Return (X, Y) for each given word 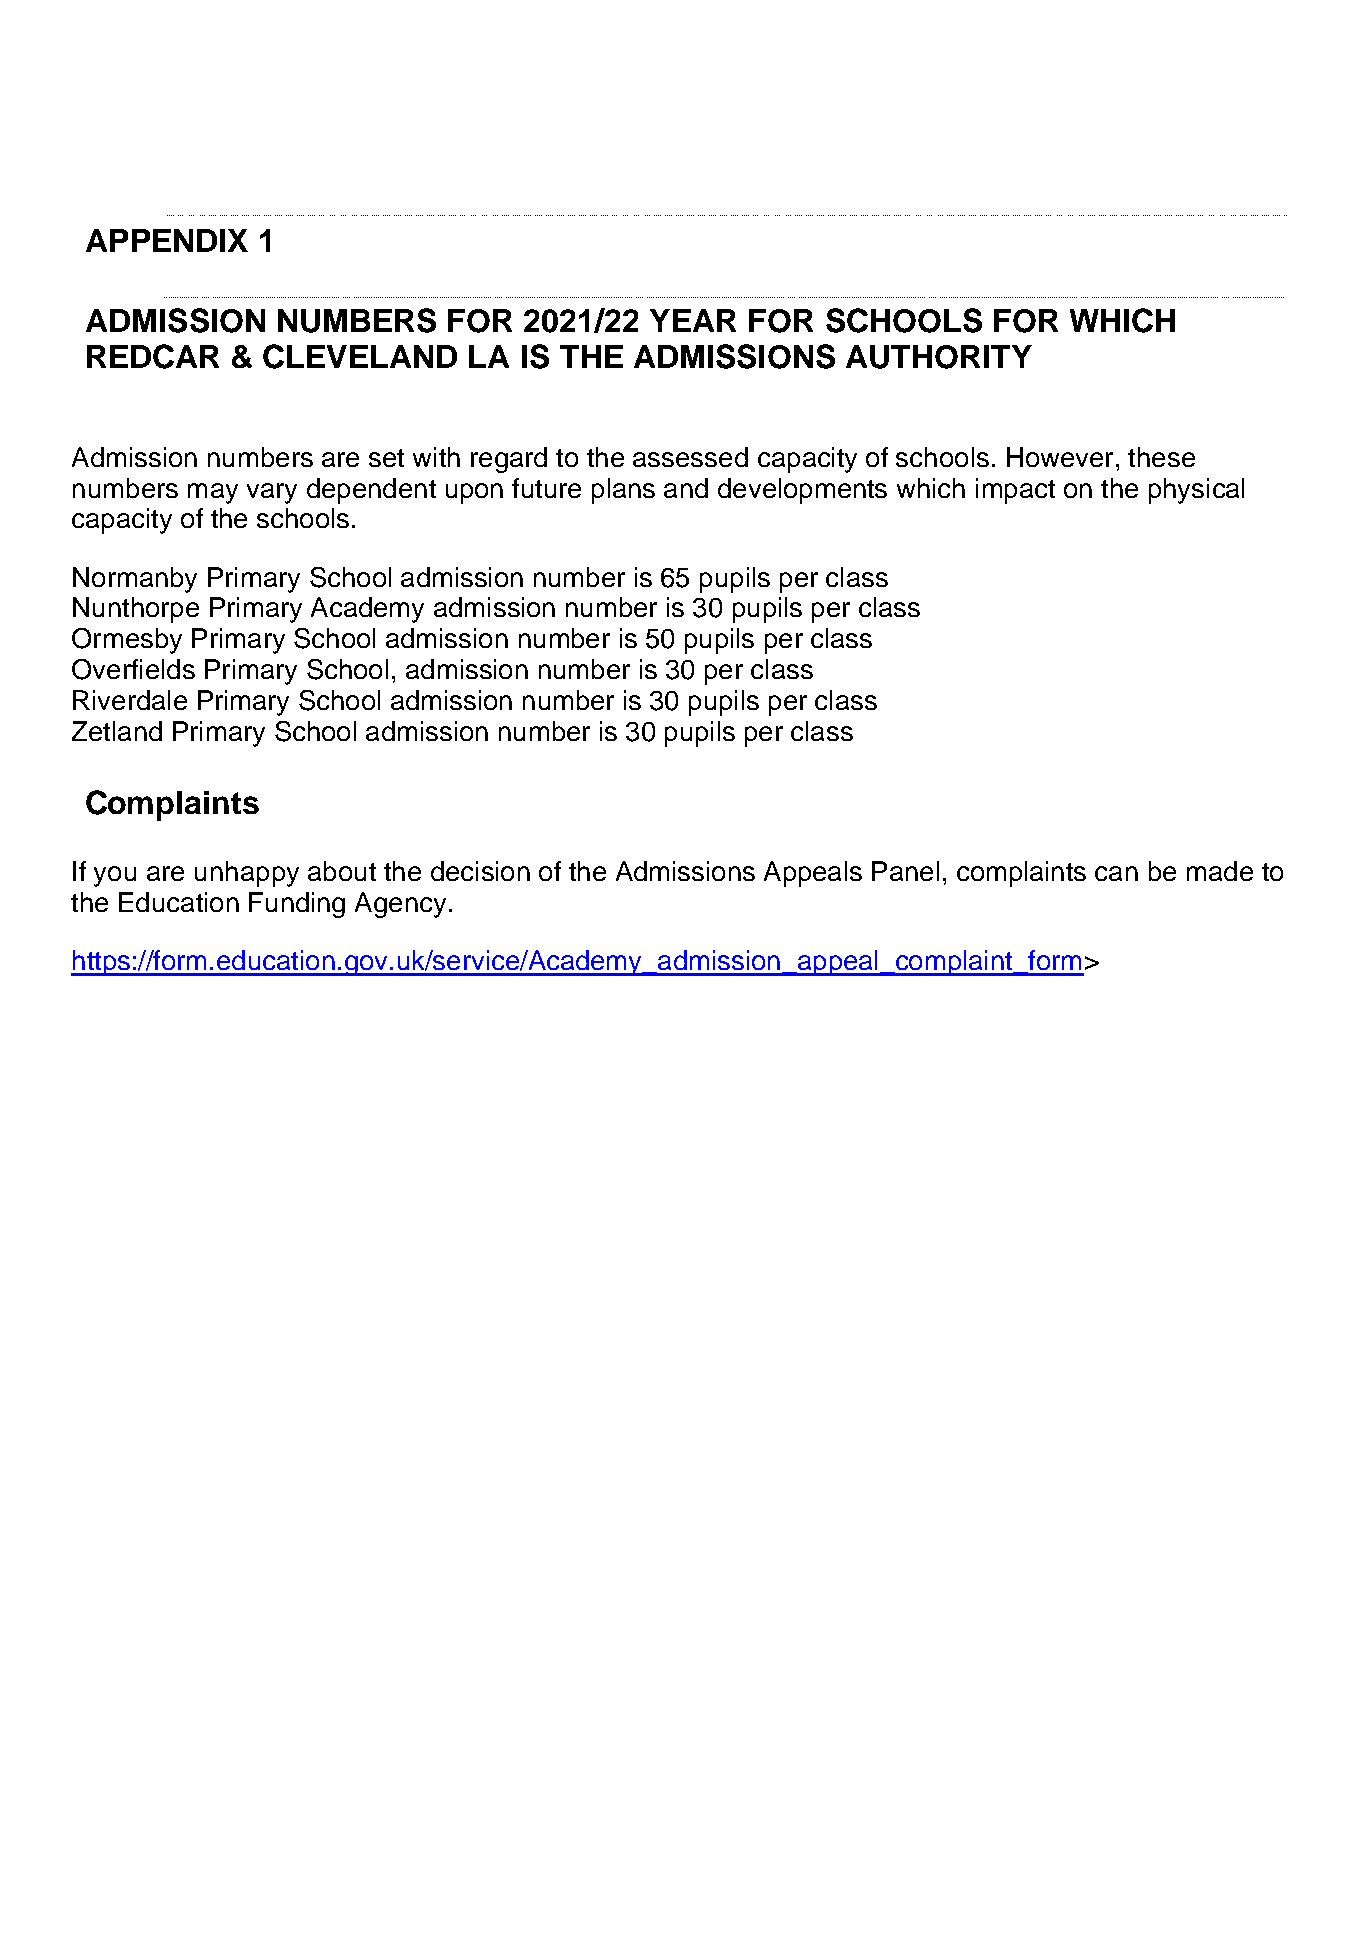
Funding (297, 905)
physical (1196, 491)
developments (802, 491)
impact (1015, 491)
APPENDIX (167, 240)
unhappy (247, 874)
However (1060, 457)
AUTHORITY (939, 357)
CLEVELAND (360, 356)
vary (272, 493)
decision (480, 871)
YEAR (693, 320)
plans (623, 491)
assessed (690, 457)
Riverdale (130, 700)
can (1116, 873)
